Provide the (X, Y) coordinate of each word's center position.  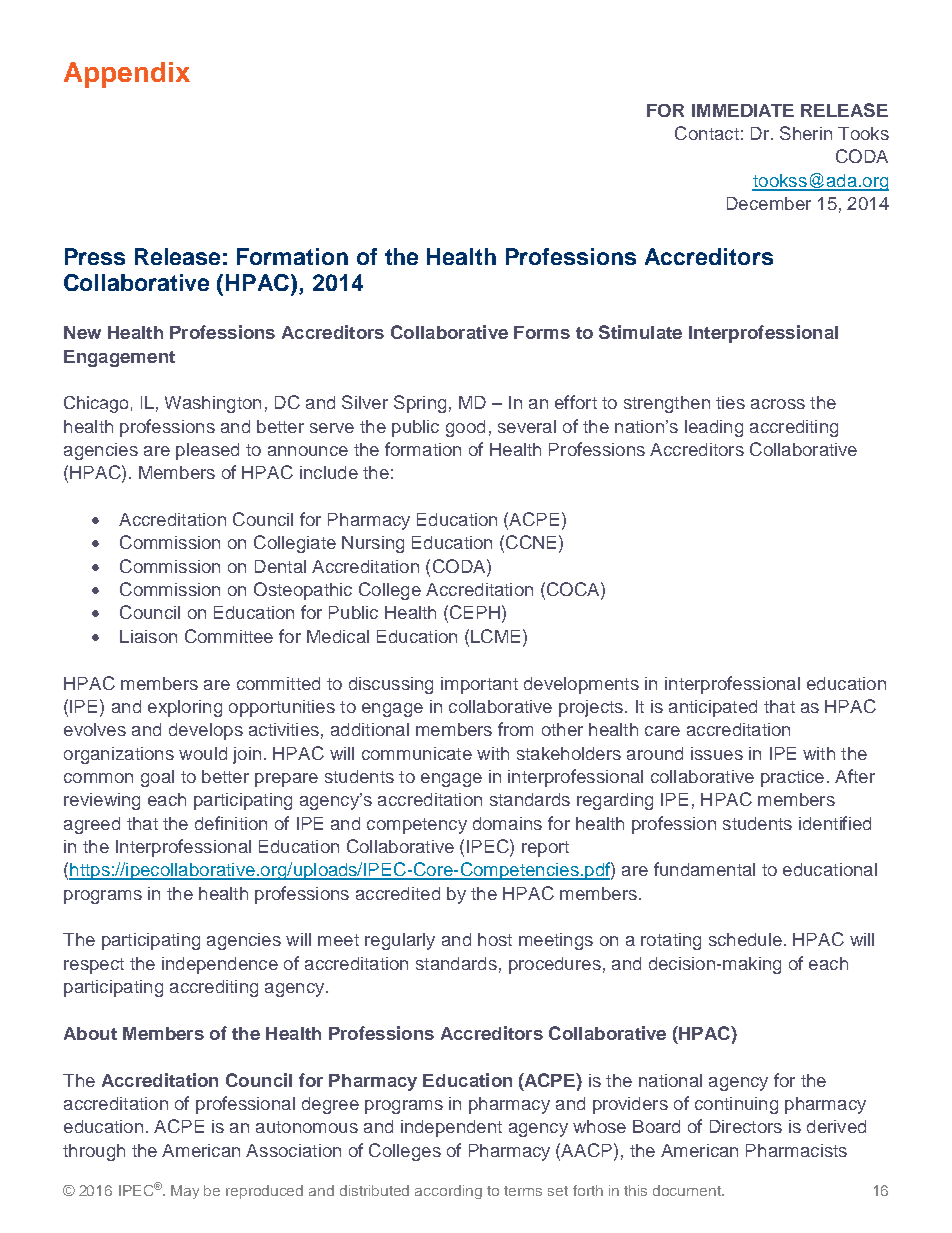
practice (792, 778)
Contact (707, 133)
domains (507, 823)
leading (714, 428)
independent (451, 1128)
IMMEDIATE (743, 110)
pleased (207, 451)
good (465, 428)
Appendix (127, 75)
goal (157, 778)
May (185, 1192)
